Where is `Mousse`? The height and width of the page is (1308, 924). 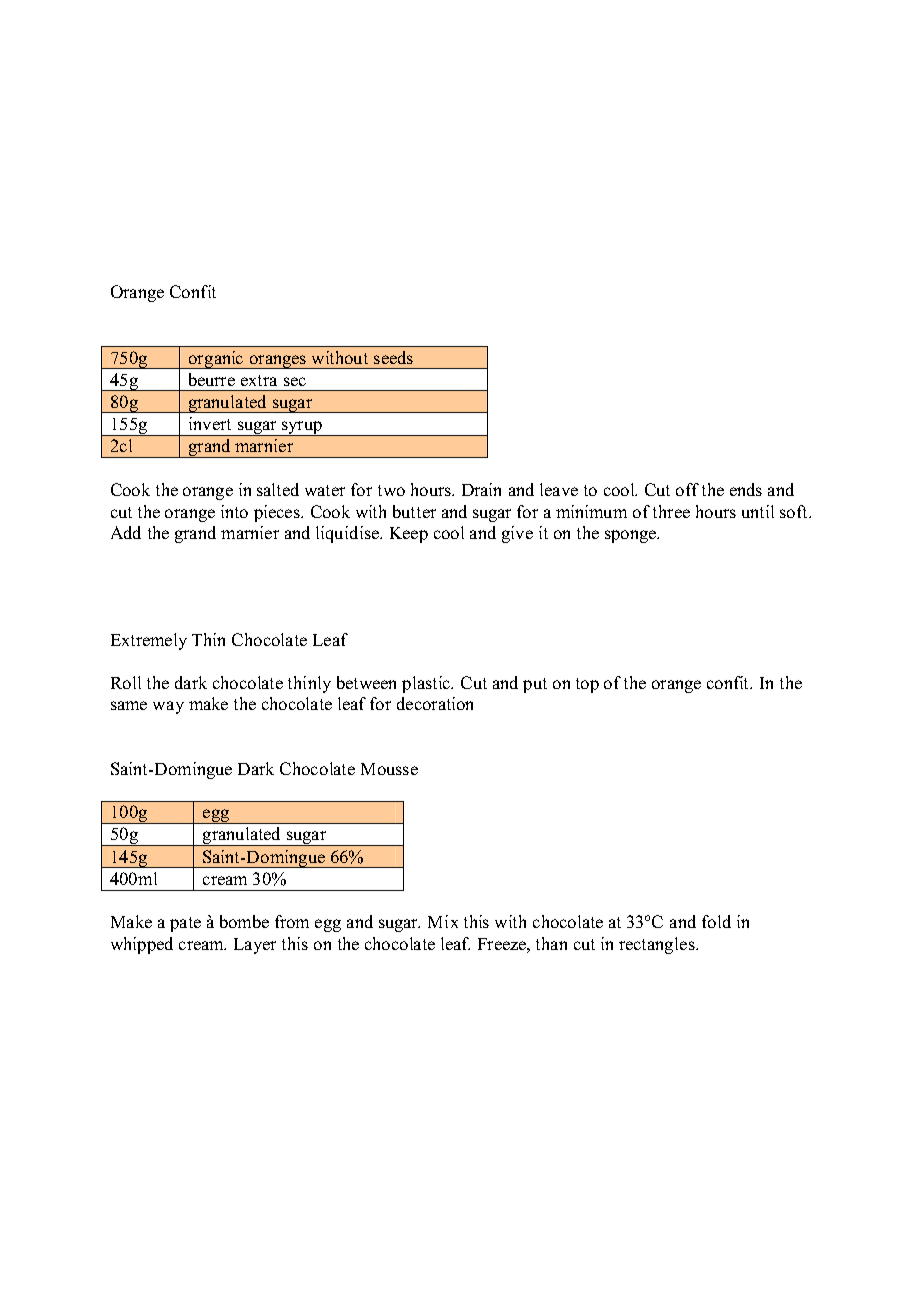 Mousse is located at coordinates (389, 769).
